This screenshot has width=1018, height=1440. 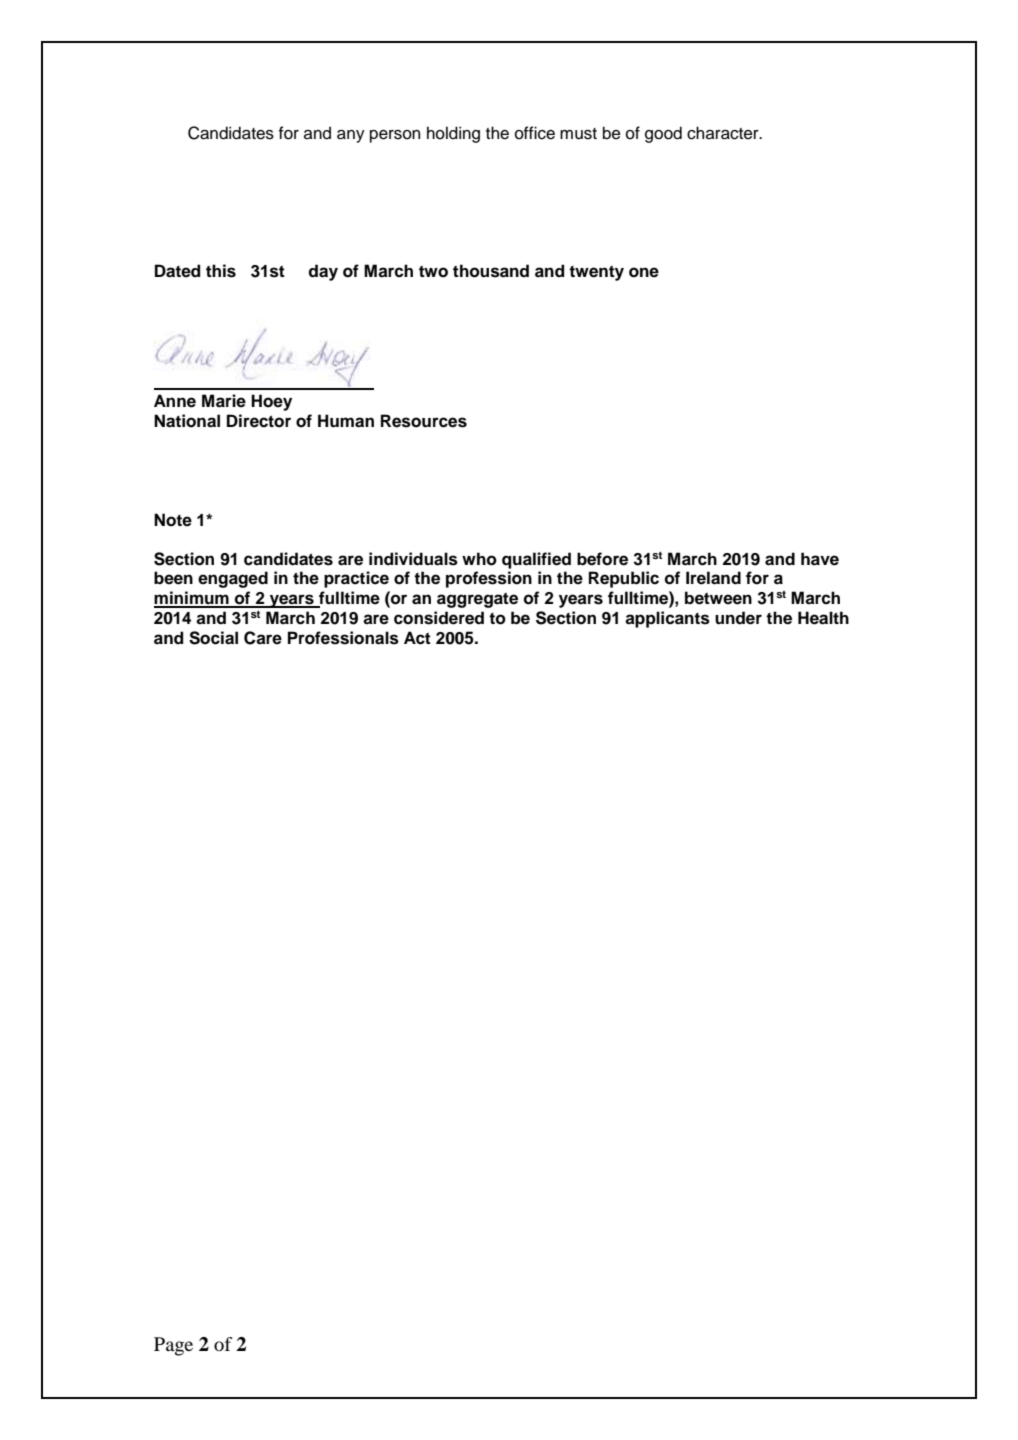 What do you see at coordinates (213, 638) in the screenshot?
I see `Social` at bounding box center [213, 638].
